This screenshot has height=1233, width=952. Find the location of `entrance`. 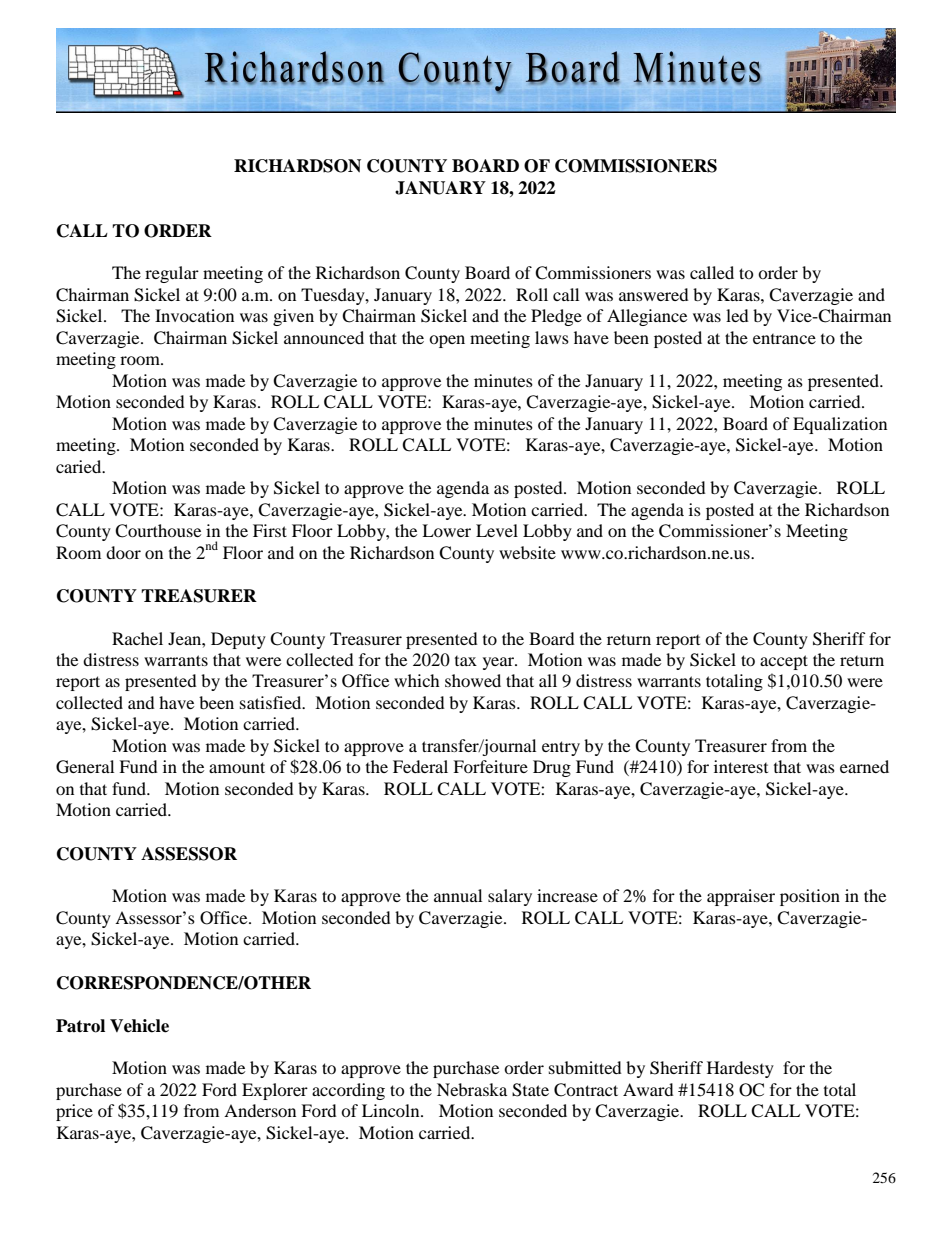

entrance is located at coordinates (784, 339).
